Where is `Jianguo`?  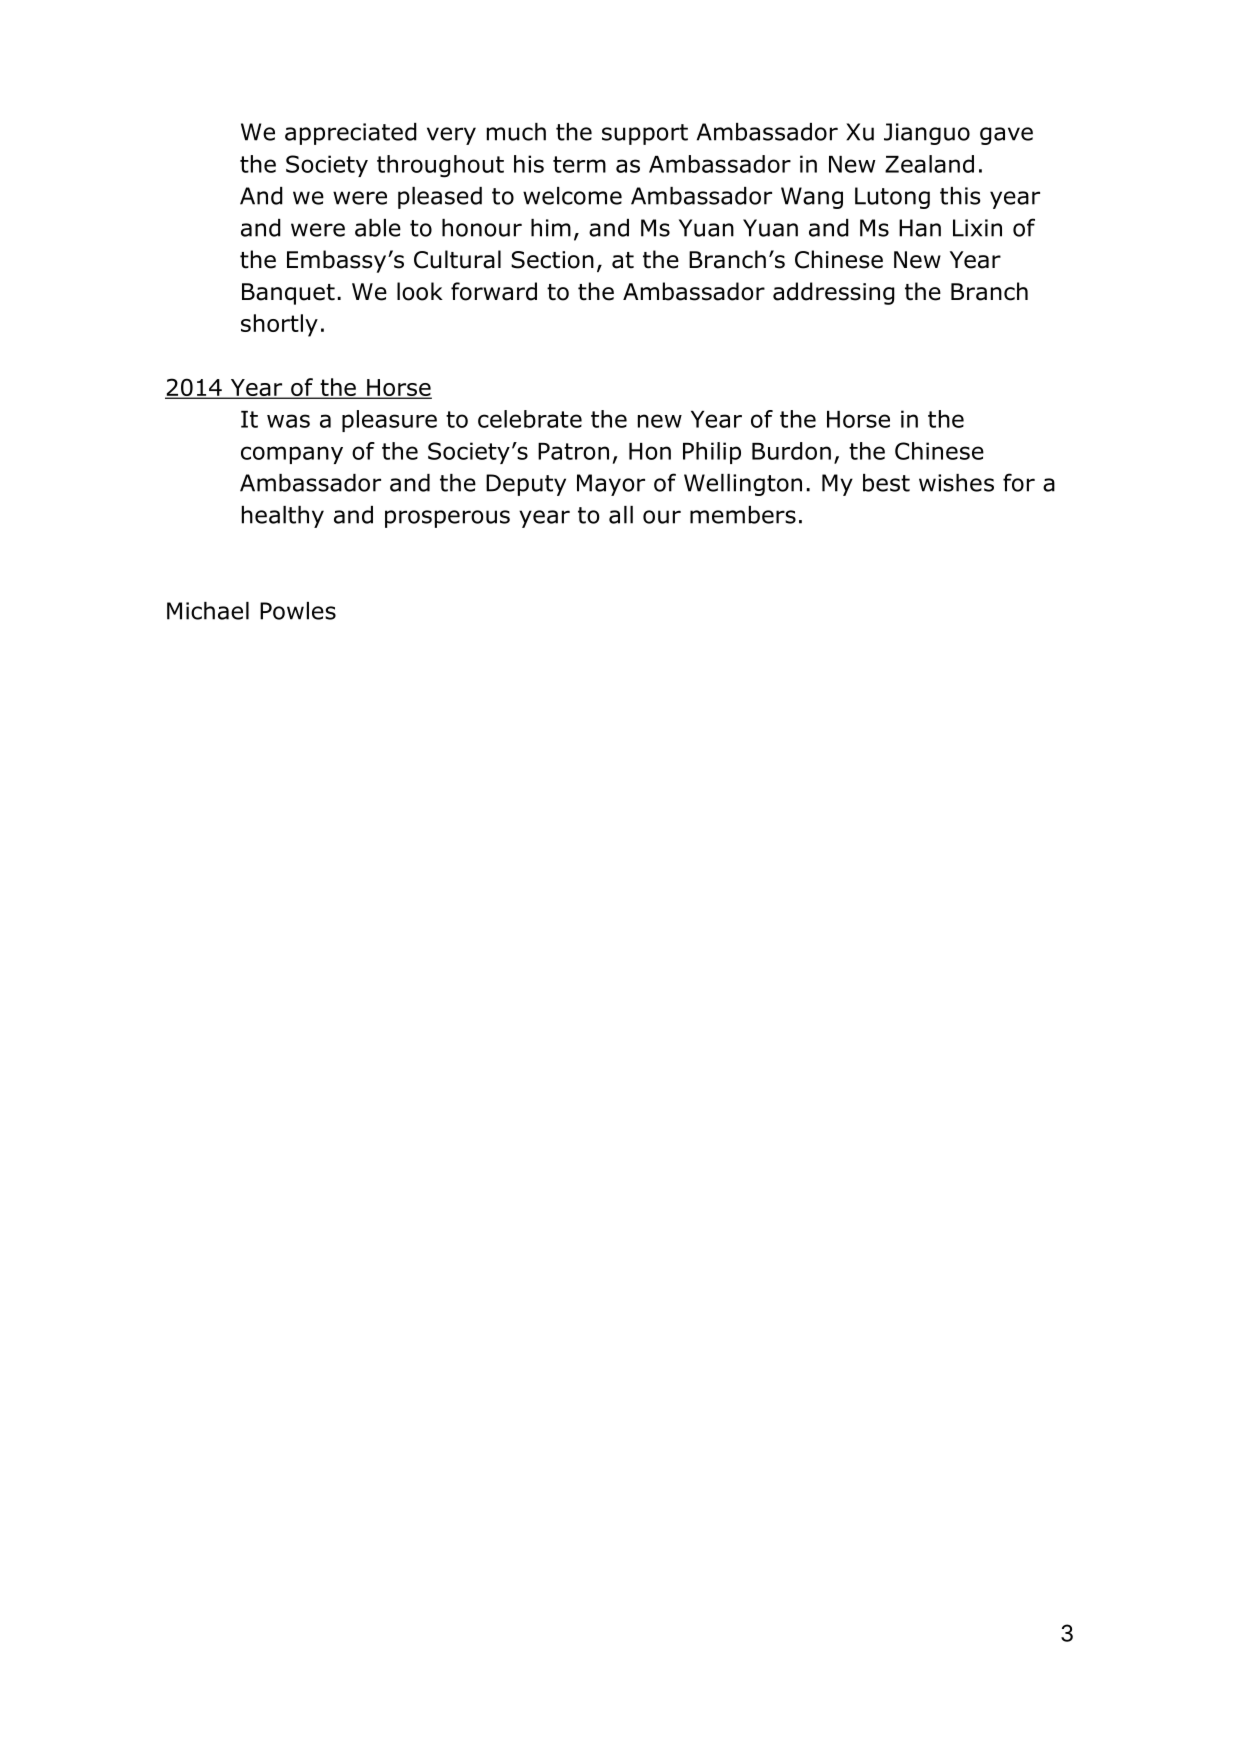
Jianguo is located at coordinates (927, 134).
